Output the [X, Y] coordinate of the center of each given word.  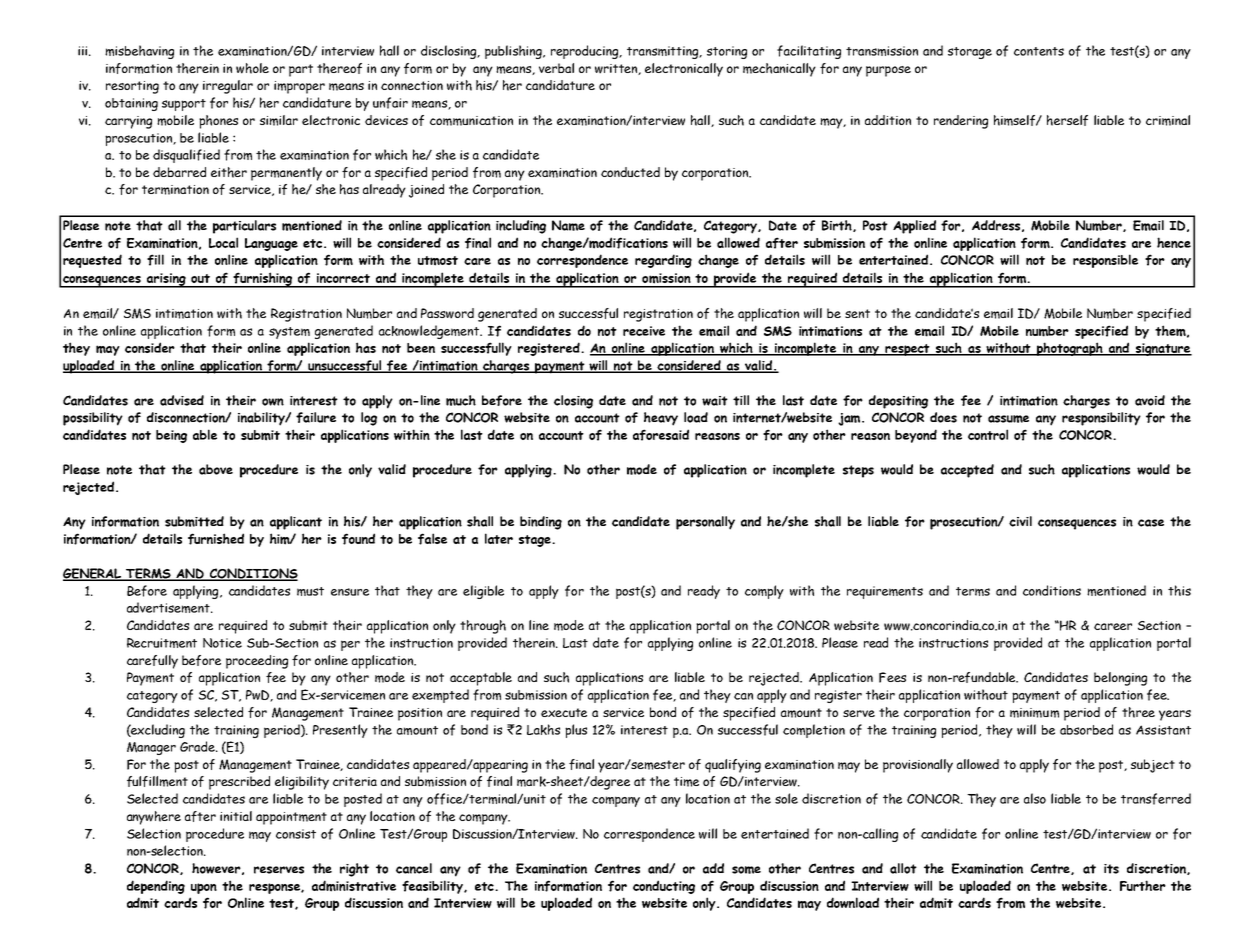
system [289, 333]
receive [644, 331]
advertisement [169, 607]
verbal [556, 68]
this [1179, 590]
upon [204, 888]
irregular [228, 87]
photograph [1070, 349]
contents [1039, 51]
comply [764, 592]
